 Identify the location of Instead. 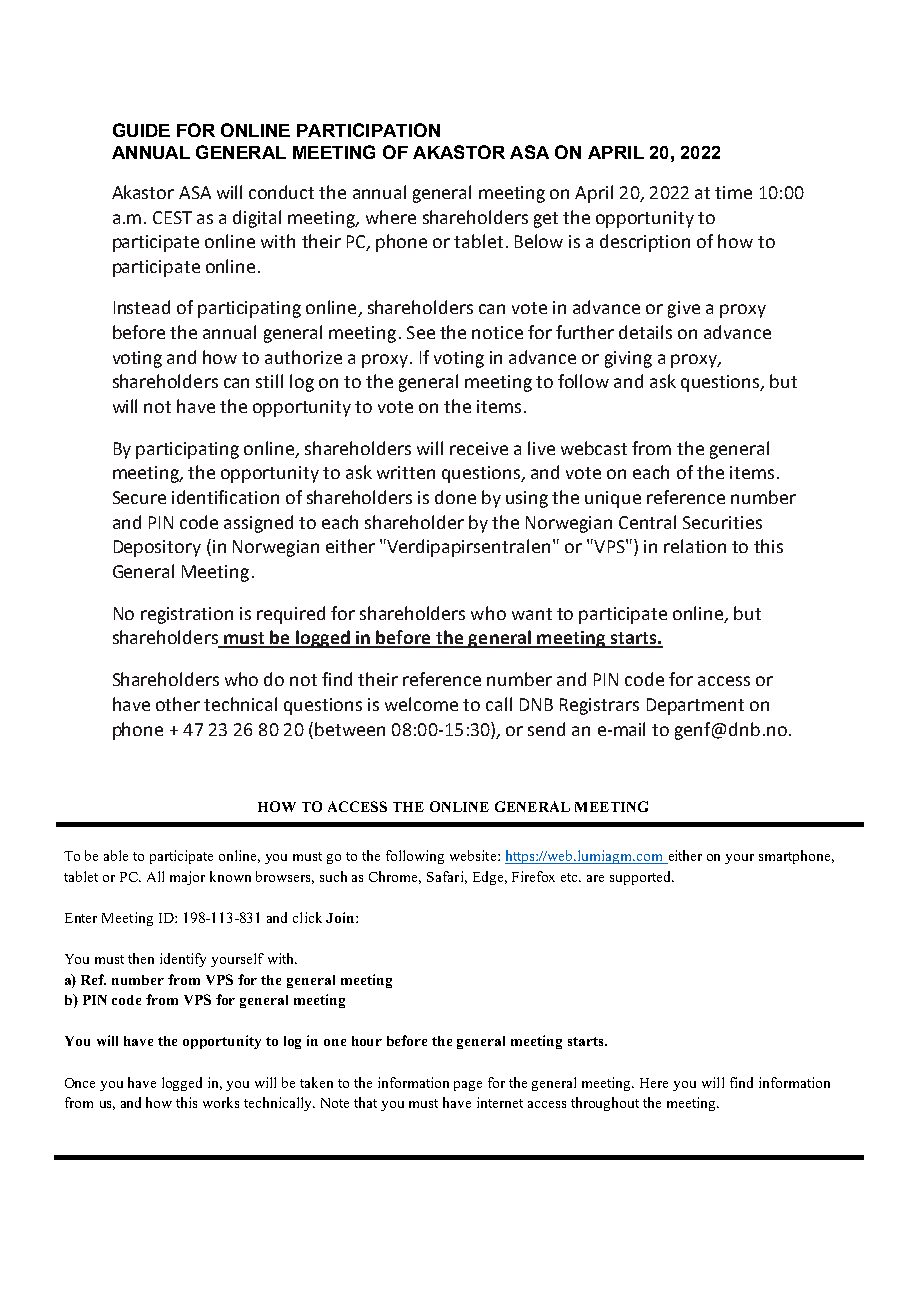
(142, 307).
